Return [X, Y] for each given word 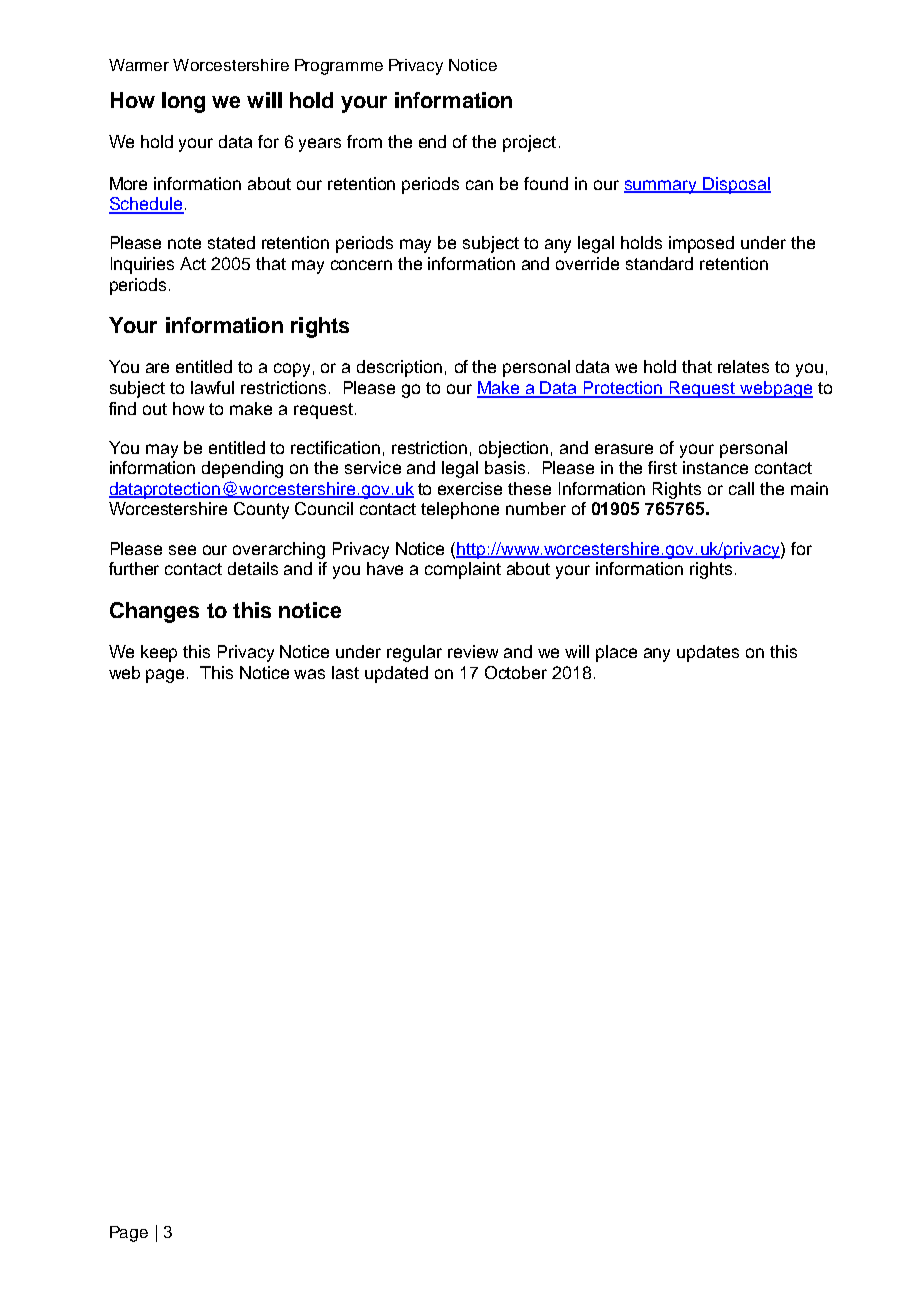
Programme [339, 67]
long [183, 102]
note [184, 243]
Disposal [736, 185]
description [399, 368]
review [473, 651]
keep [159, 653]
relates [743, 366]
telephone [460, 510]
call [741, 488]
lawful [212, 387]
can [479, 185]
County [261, 510]
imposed [701, 244]
